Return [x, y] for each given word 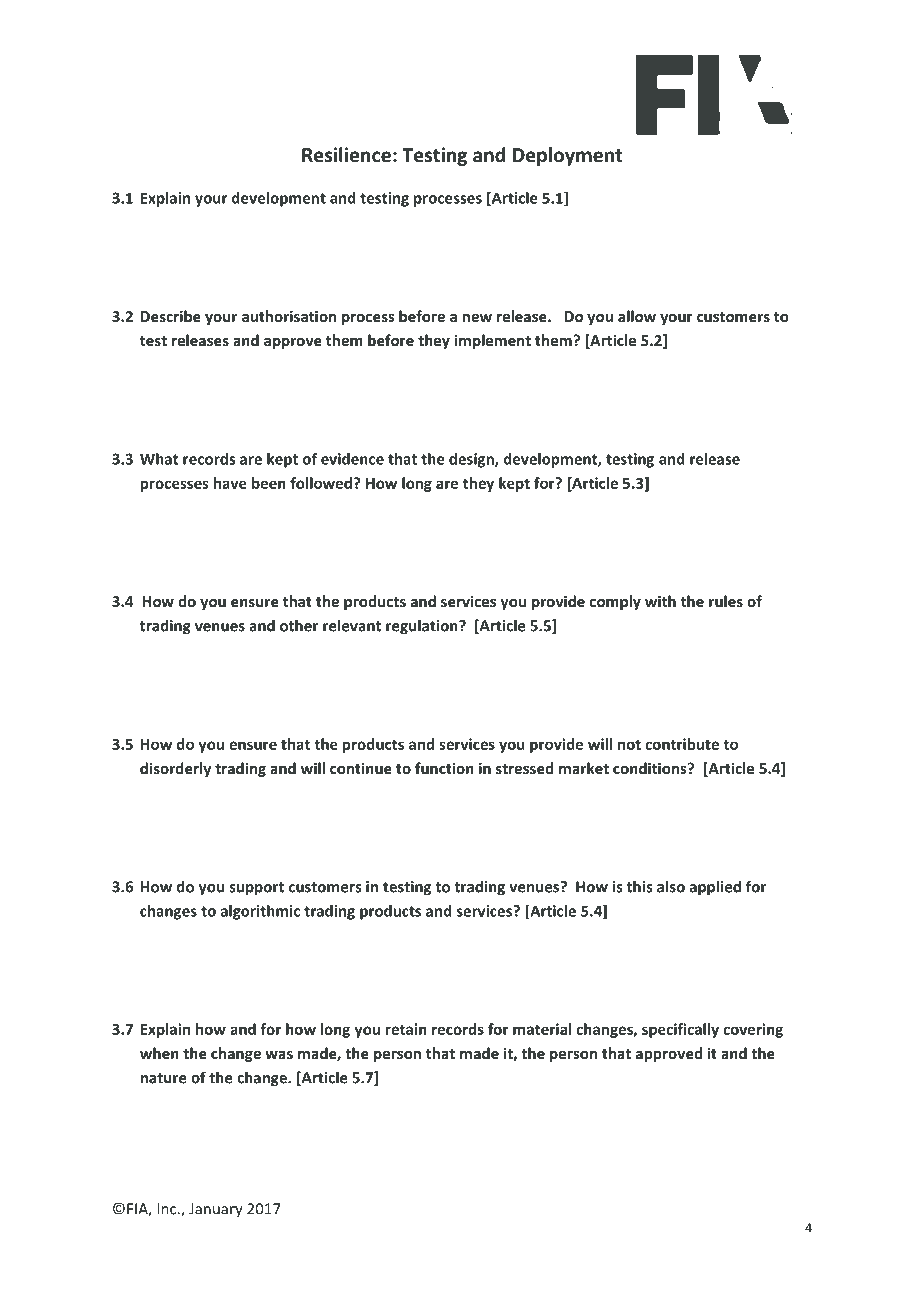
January [216, 1210]
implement [492, 341]
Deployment [567, 156]
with [660, 601]
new [477, 318]
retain [406, 1029]
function [444, 768]
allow [637, 316]
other [299, 625]
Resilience [346, 155]
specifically [680, 1030]
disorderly [175, 769]
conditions [651, 768]
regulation [423, 627]
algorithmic [260, 912]
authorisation [289, 316]
